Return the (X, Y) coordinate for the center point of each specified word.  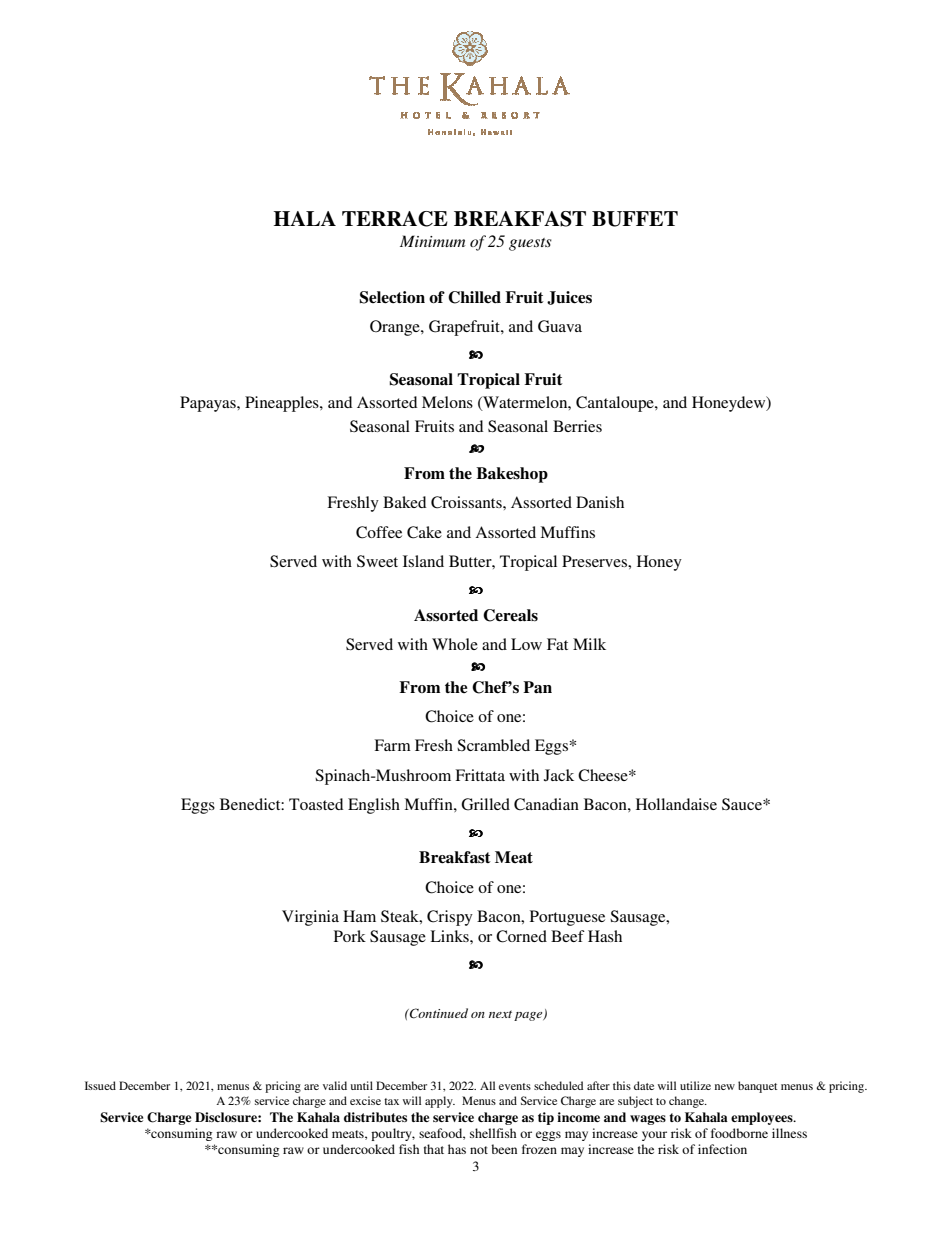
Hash (605, 936)
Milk (589, 644)
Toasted (316, 804)
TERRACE (395, 219)
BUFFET (635, 219)
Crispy (450, 918)
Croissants (467, 502)
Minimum (432, 241)
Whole (455, 644)
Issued (100, 1085)
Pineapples (283, 404)
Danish (600, 502)
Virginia (310, 918)
